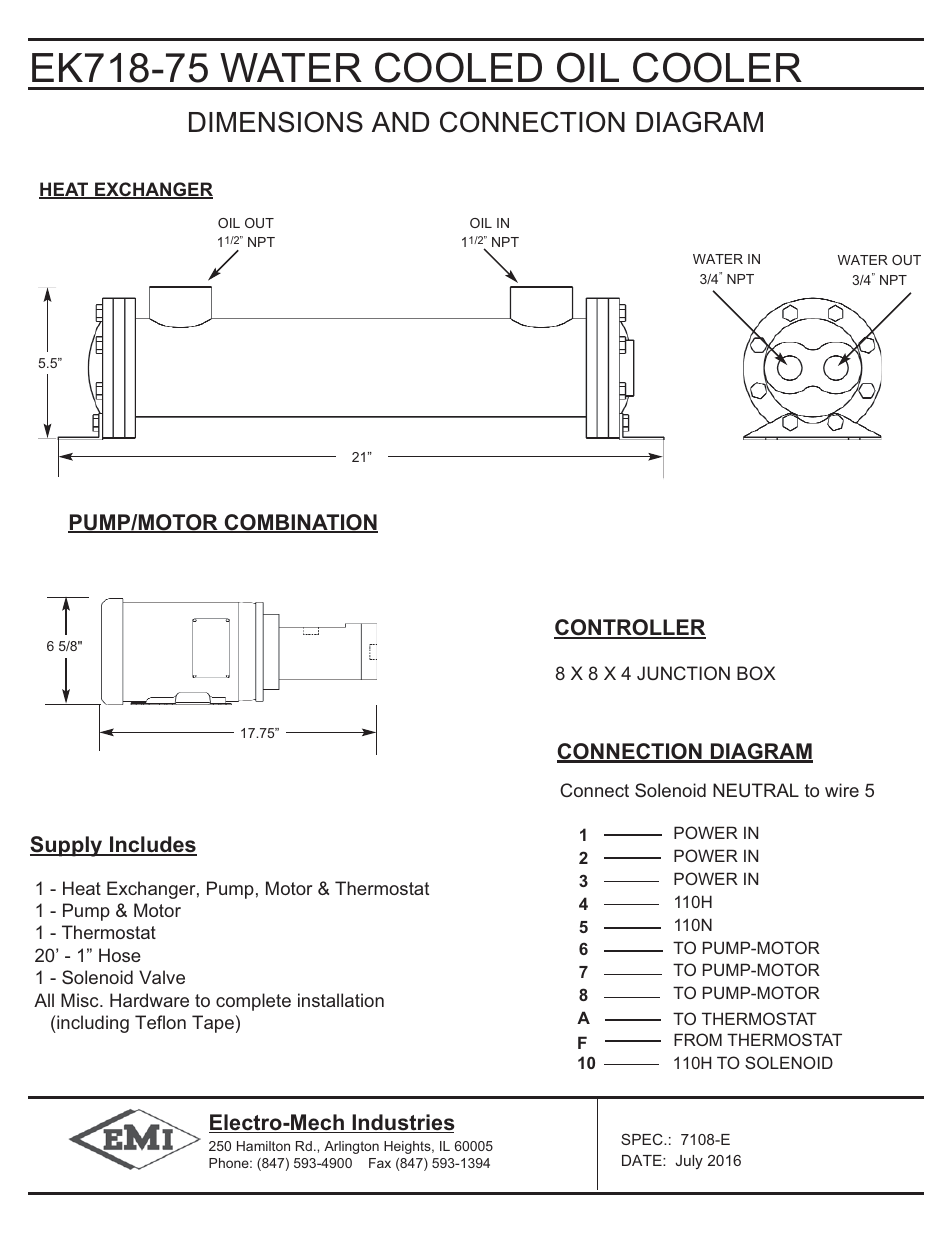 The image size is (952, 1233). I want to click on Hose, so click(120, 955).
